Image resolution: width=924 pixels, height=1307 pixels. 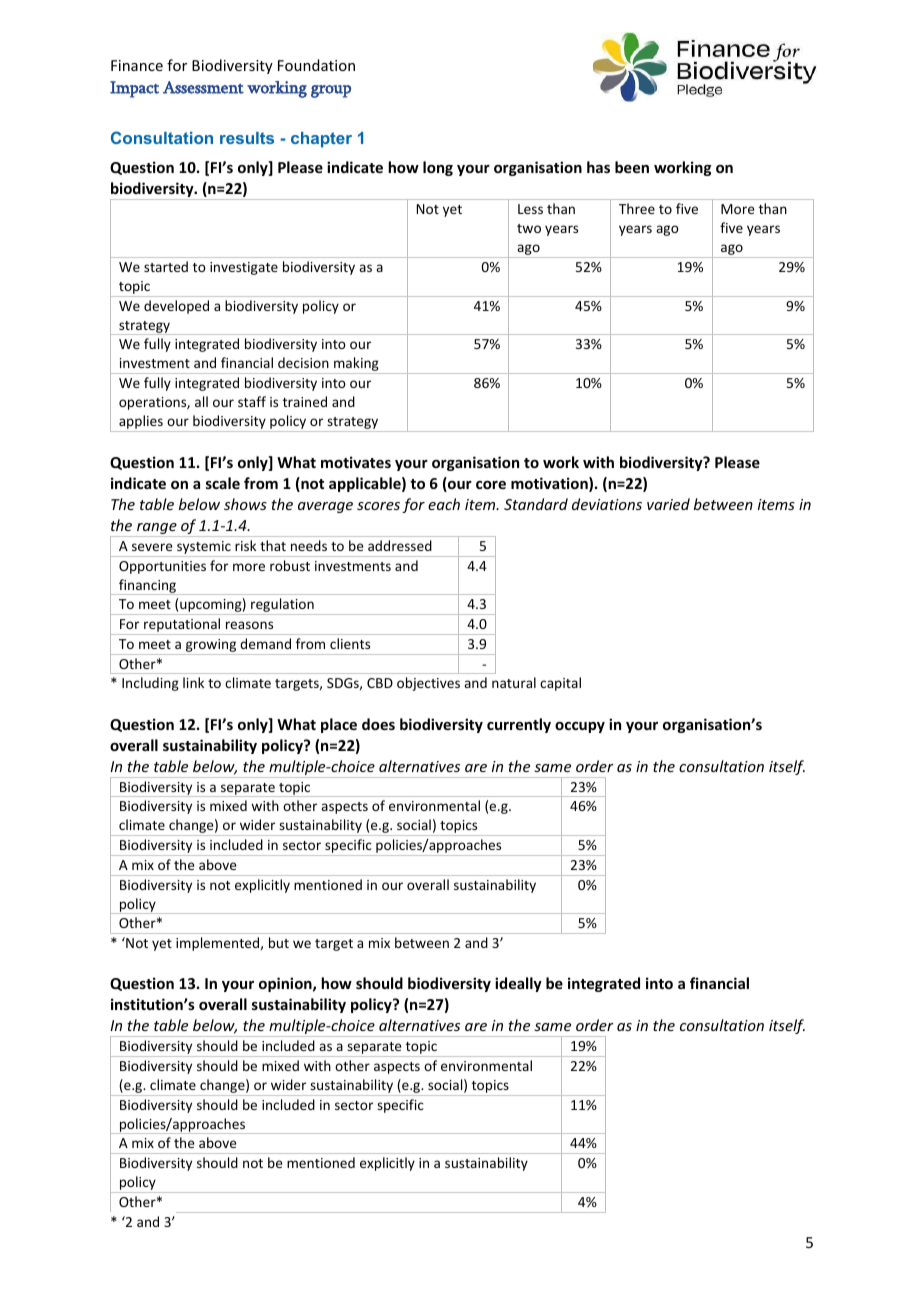 I want to click on capital, so click(x=560, y=684).
